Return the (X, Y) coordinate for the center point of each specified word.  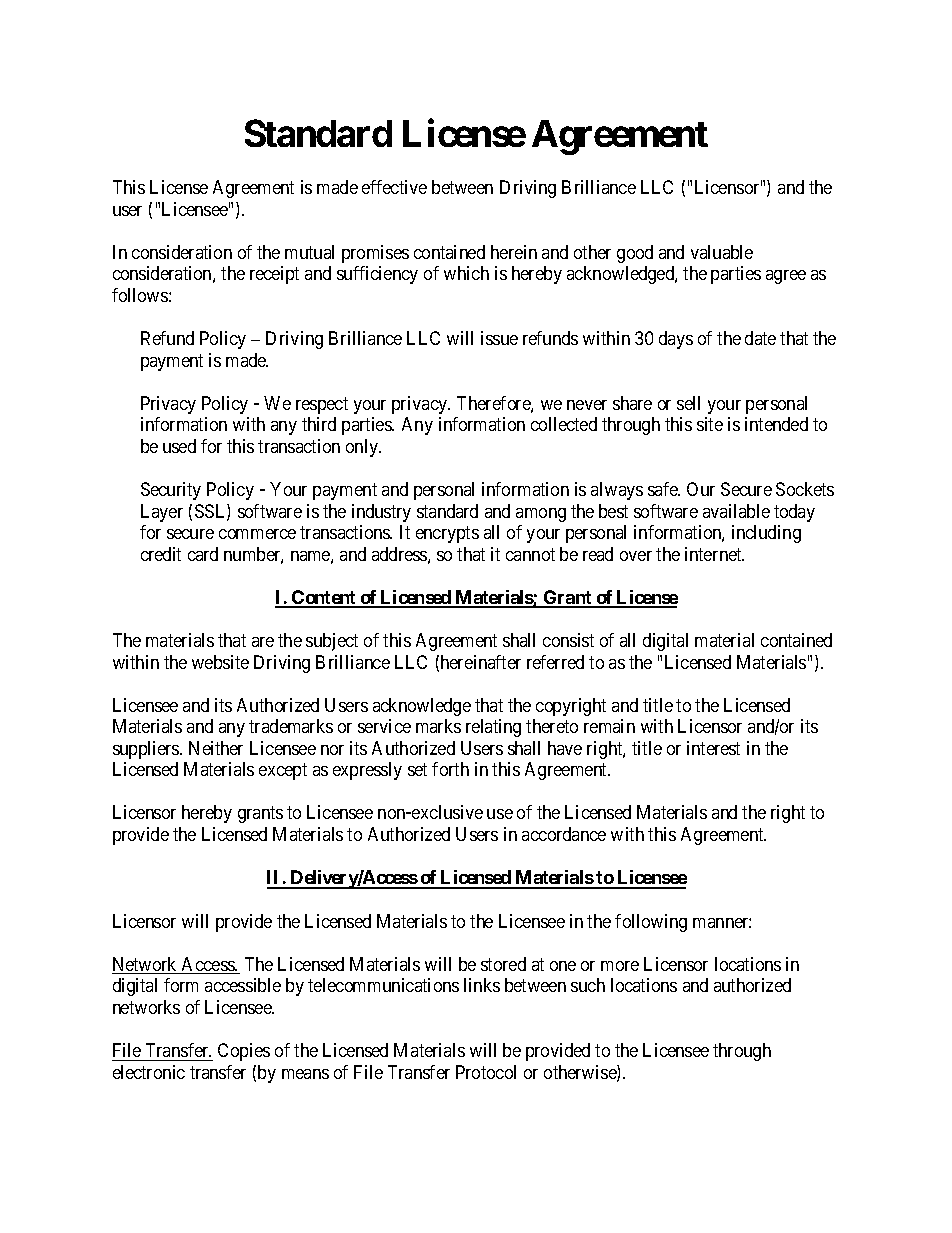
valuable (722, 252)
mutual (309, 252)
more (620, 966)
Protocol (486, 1072)
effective (394, 187)
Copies (244, 1052)
